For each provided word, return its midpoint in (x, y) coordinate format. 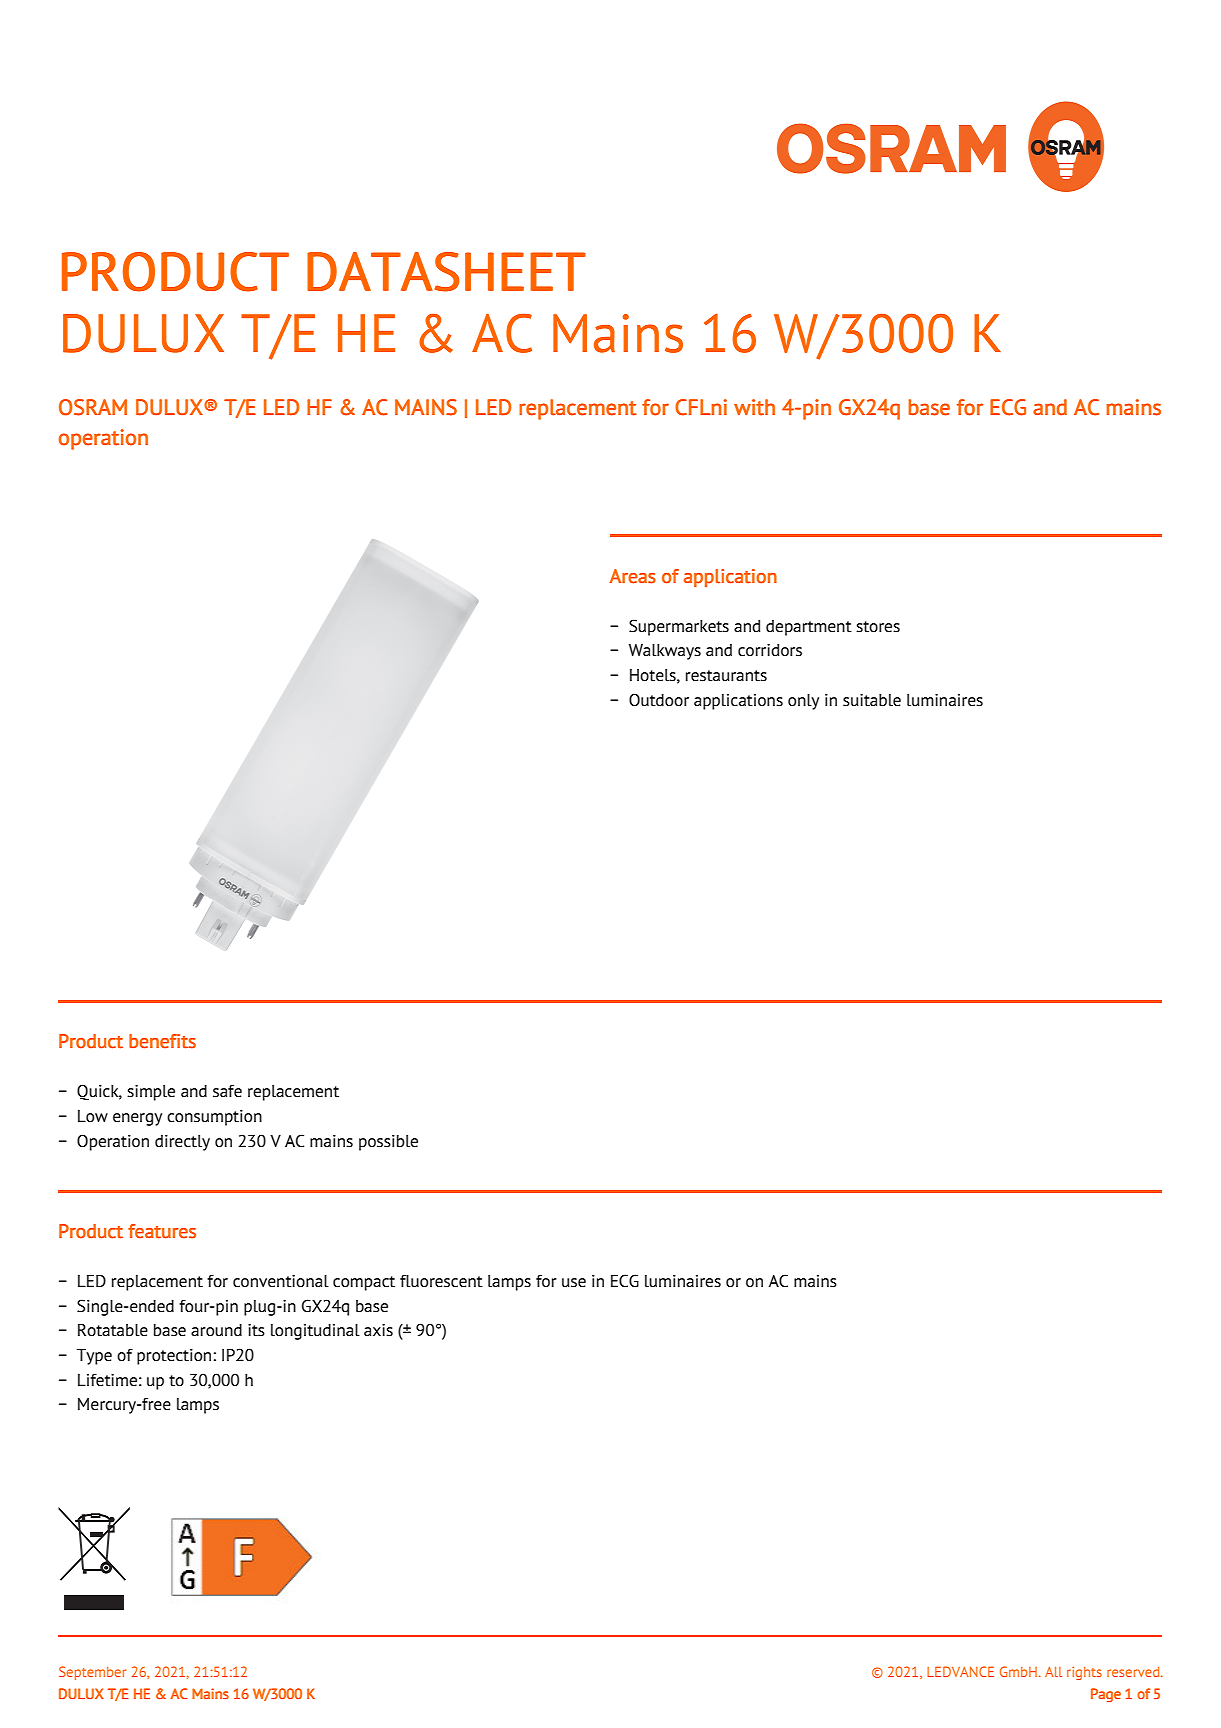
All (1053, 1672)
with (754, 407)
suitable (872, 700)
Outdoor (659, 700)
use (574, 1283)
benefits (162, 1041)
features (162, 1231)
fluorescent (441, 1281)
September (92, 1673)
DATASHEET (446, 272)
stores (878, 627)
